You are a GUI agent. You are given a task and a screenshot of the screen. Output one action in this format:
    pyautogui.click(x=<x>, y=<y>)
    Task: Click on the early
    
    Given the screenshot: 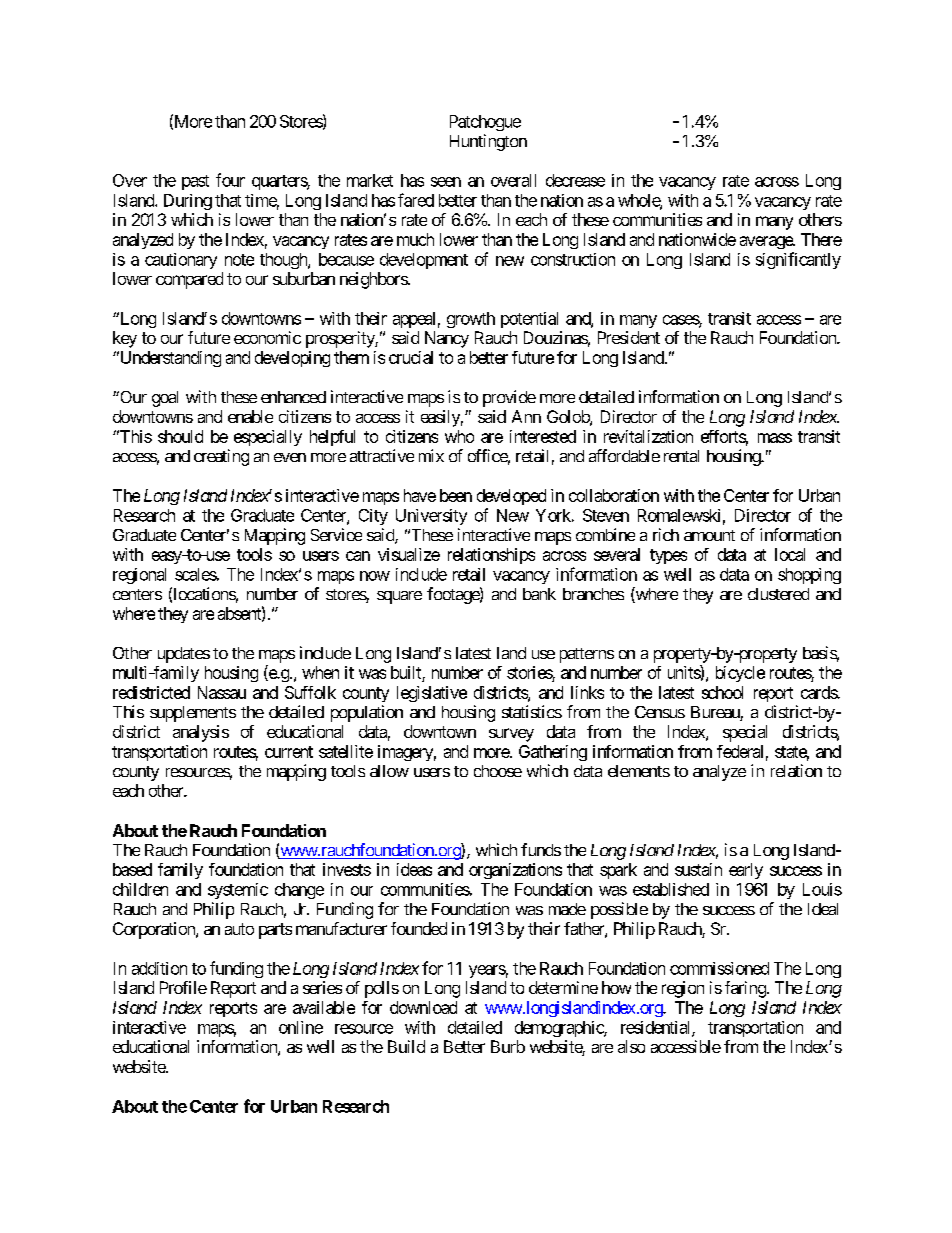 What is the action you would take?
    pyautogui.click(x=746, y=871)
